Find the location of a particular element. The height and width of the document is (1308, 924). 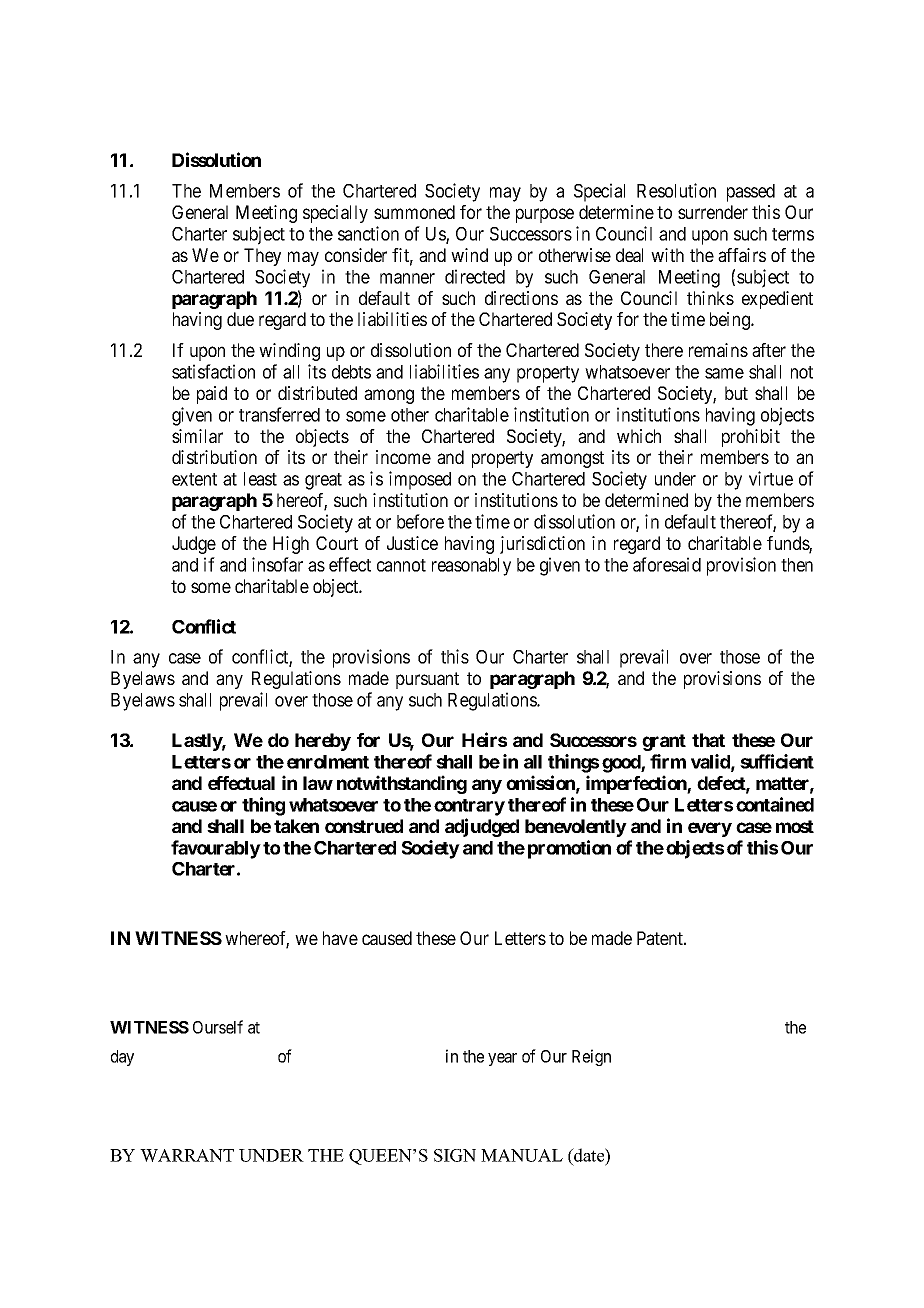

WARRANT is located at coordinates (187, 1155).
